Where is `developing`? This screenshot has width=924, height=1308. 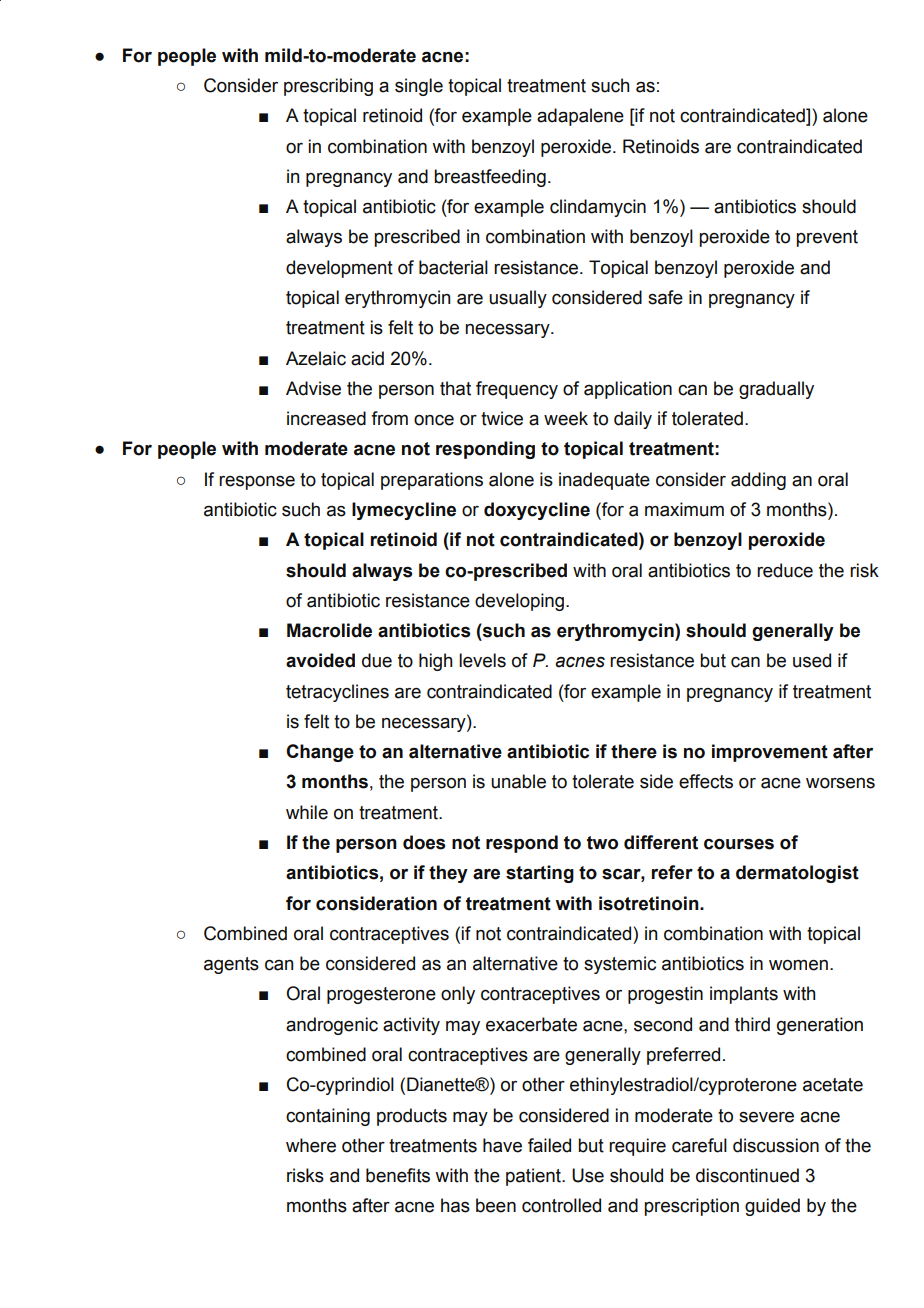 developing is located at coordinates (521, 602).
